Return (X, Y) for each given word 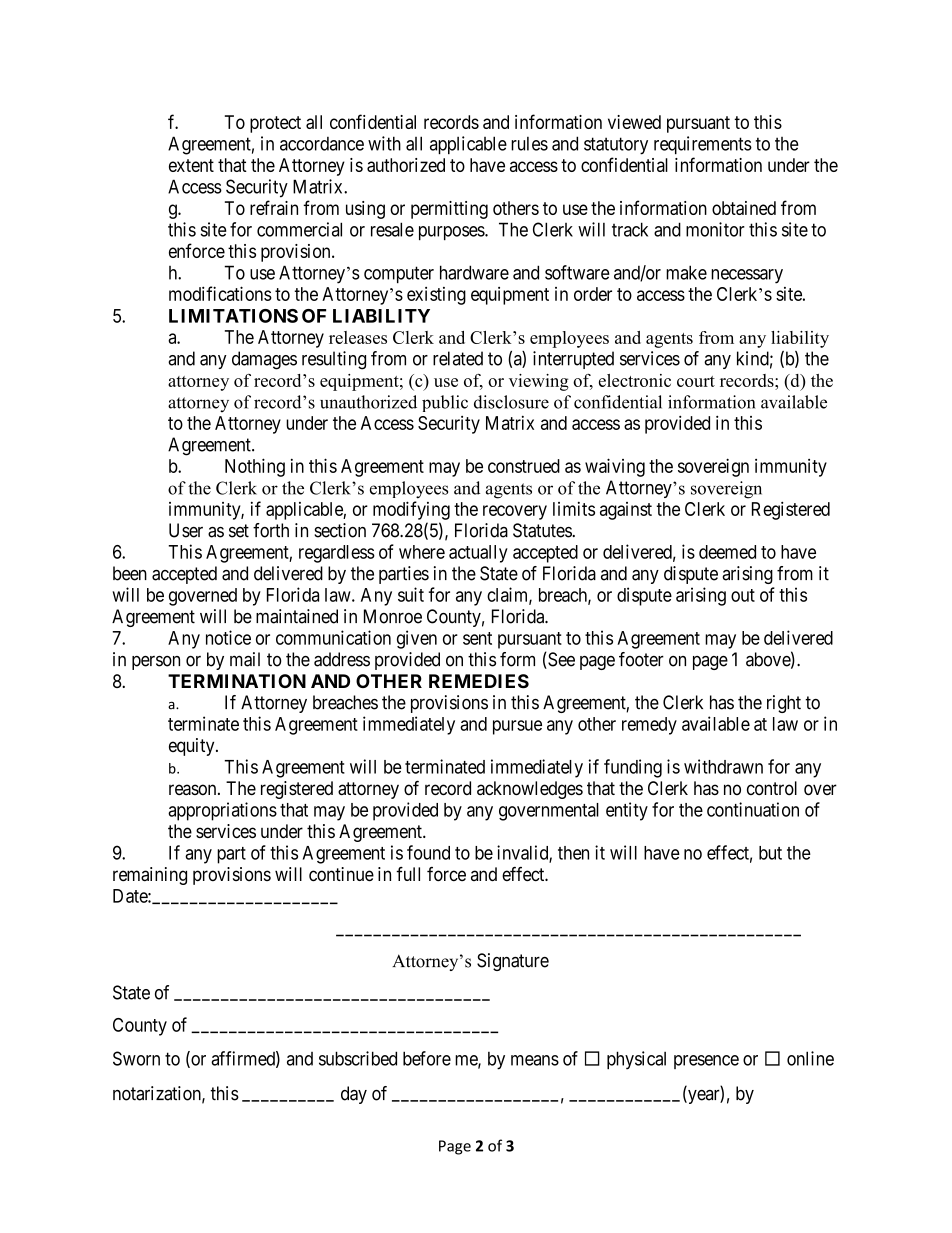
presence (706, 1062)
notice (228, 637)
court (696, 381)
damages (264, 360)
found (428, 852)
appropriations (222, 811)
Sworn (136, 1058)
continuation (753, 809)
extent (191, 165)
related (458, 358)
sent (477, 638)
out (743, 595)
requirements (703, 145)
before (427, 1058)
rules (529, 144)
